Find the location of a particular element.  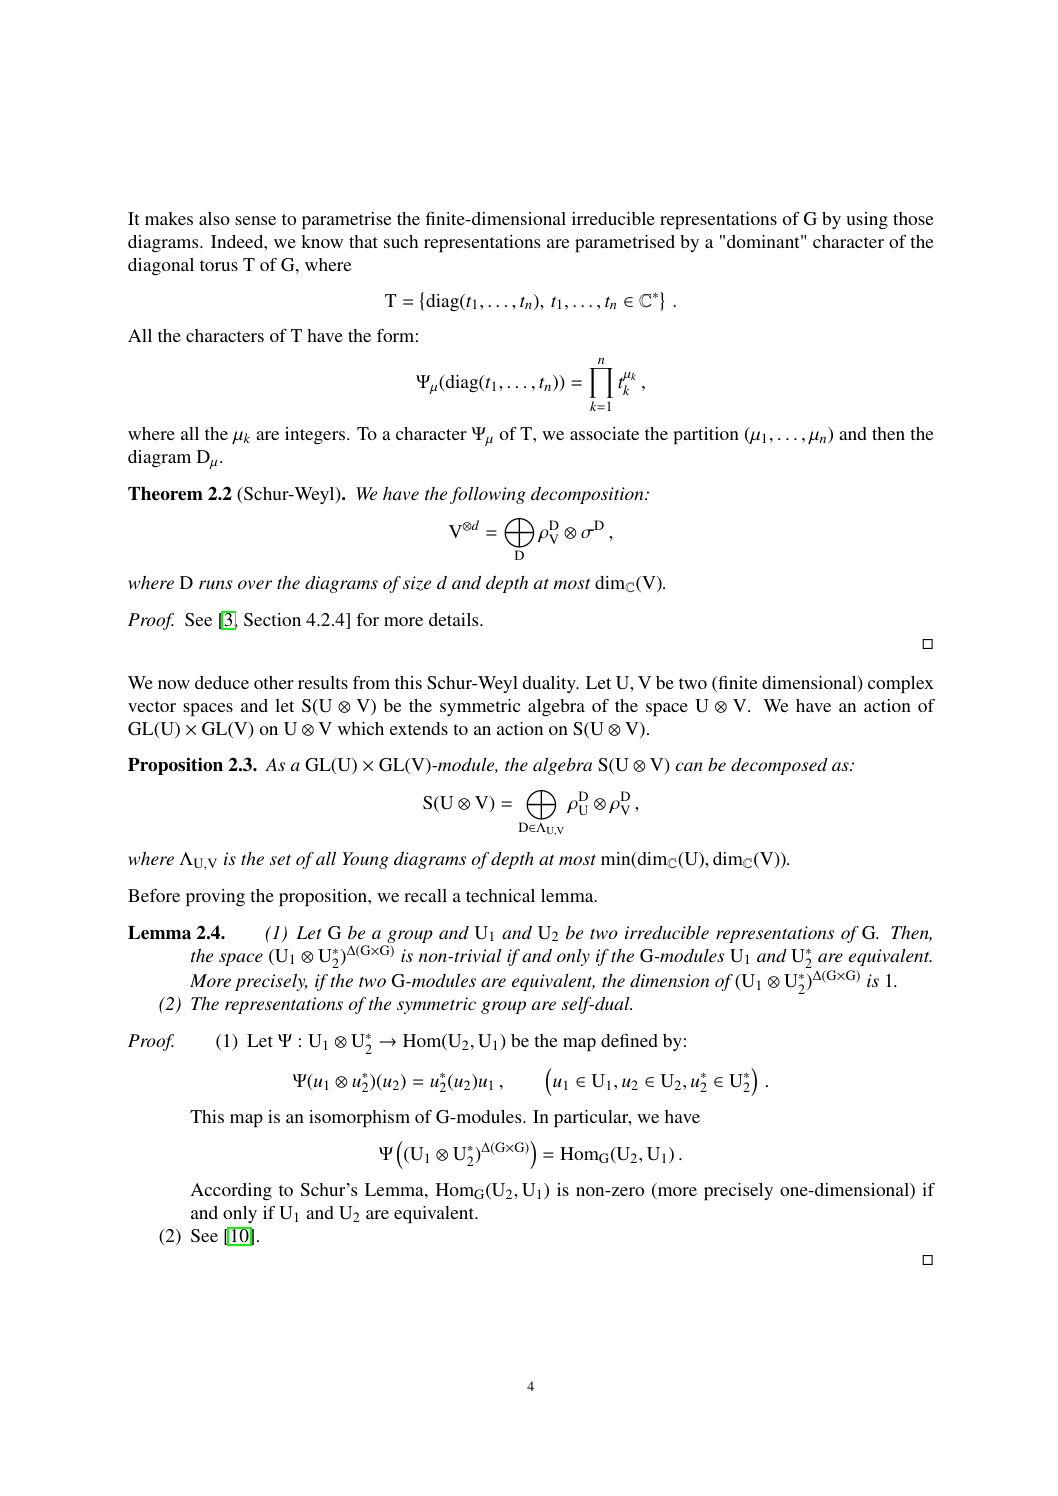

complex is located at coordinates (901, 685).
